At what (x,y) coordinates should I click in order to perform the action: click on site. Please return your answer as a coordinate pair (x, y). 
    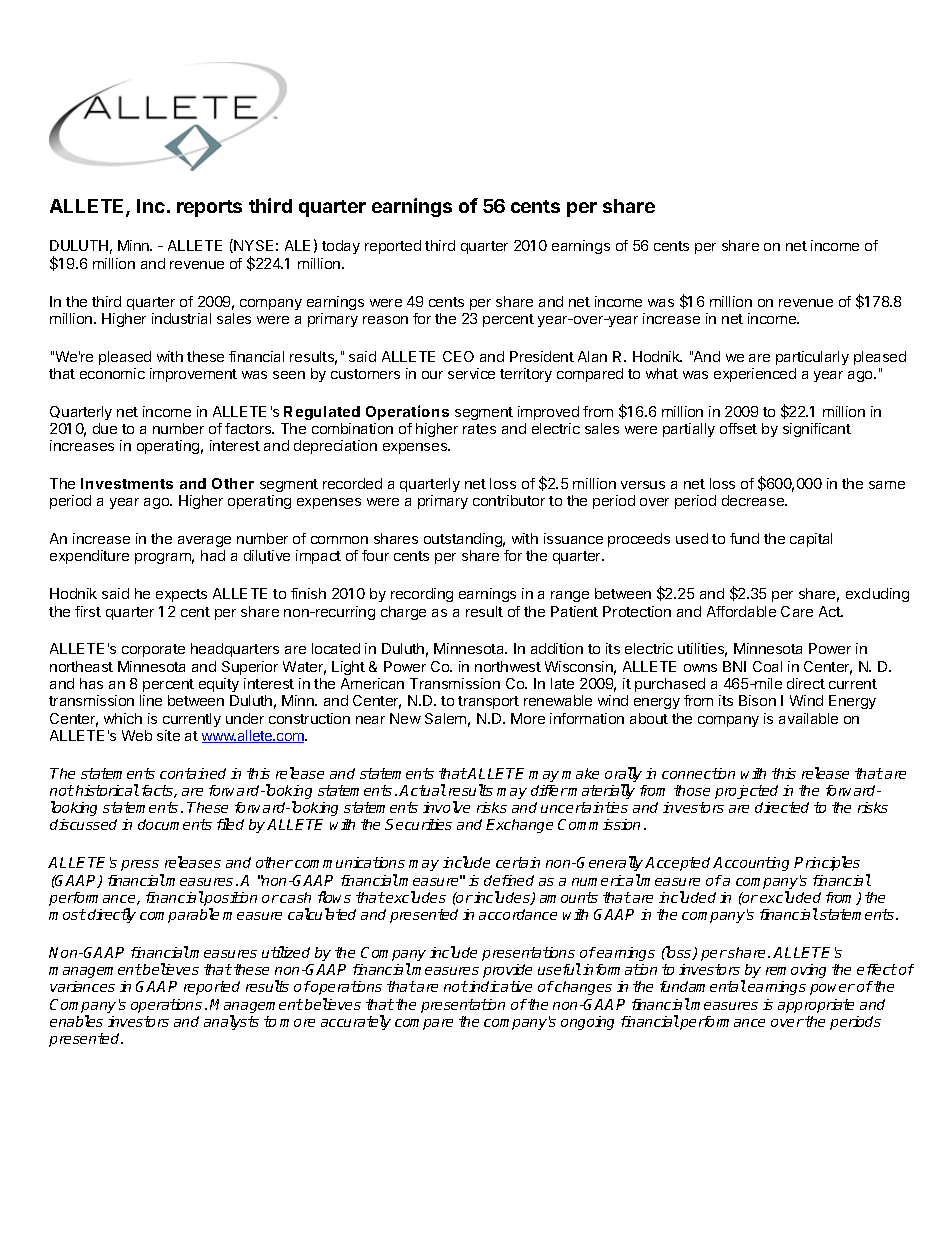
    Looking at the image, I should click on (168, 735).
